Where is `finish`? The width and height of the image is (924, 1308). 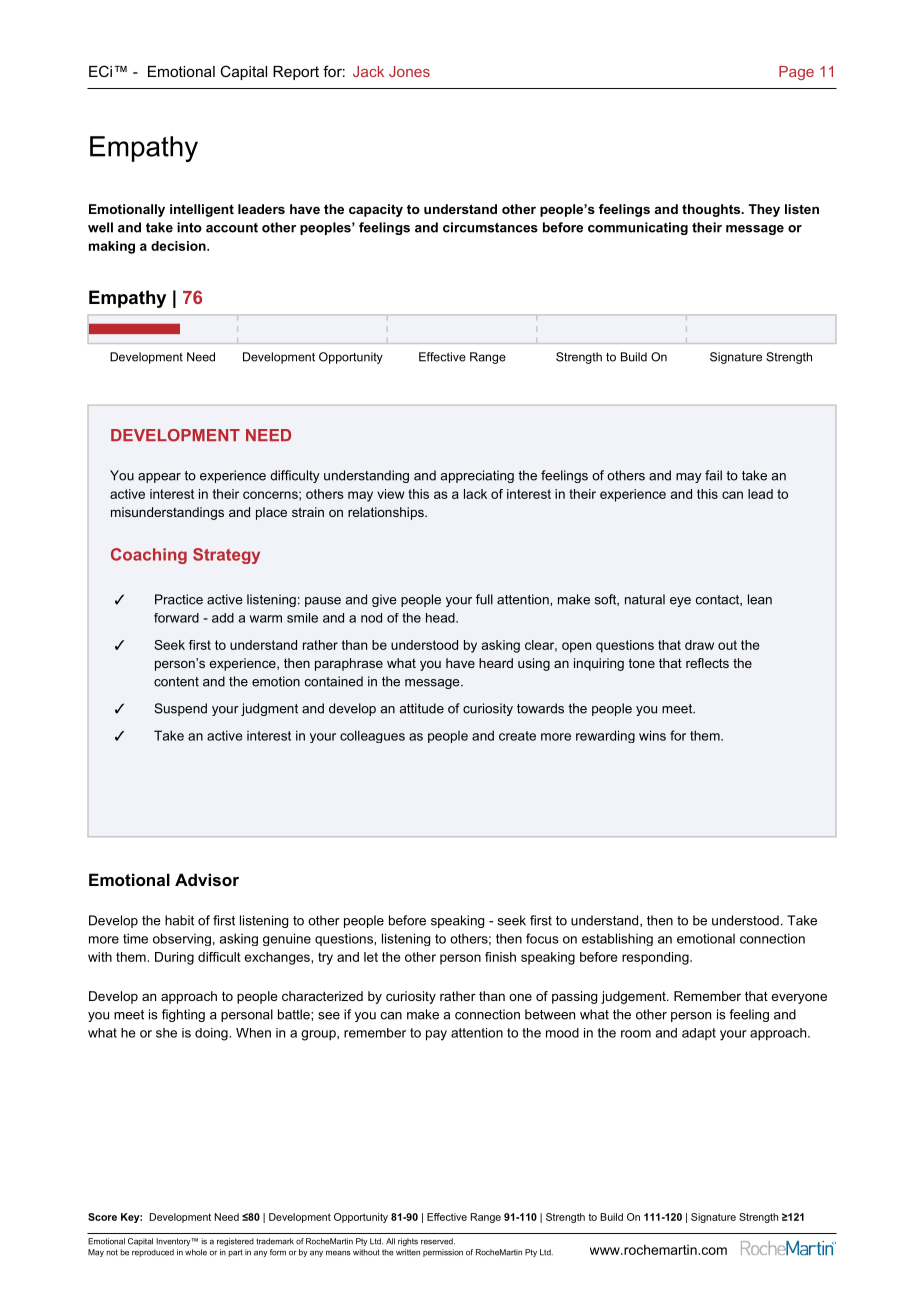
finish is located at coordinates (500, 957).
